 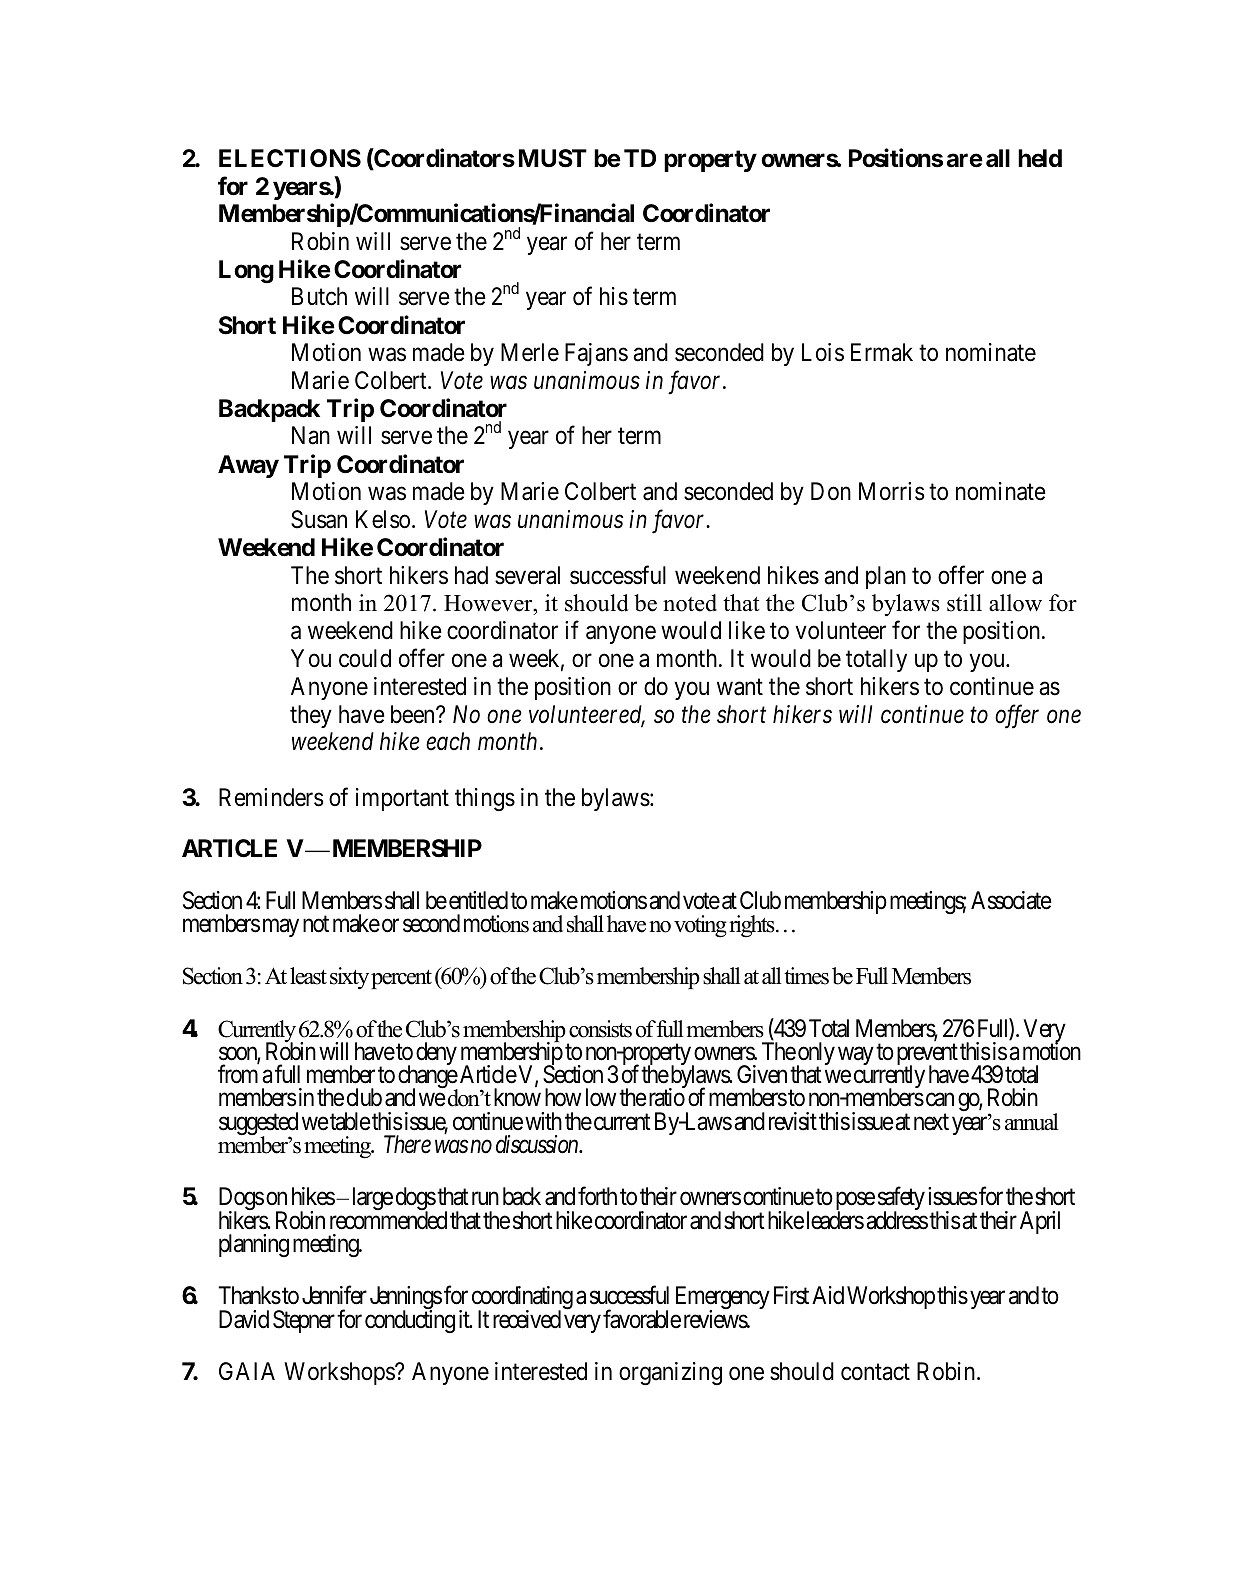 I want to click on MUST, so click(x=553, y=158).
